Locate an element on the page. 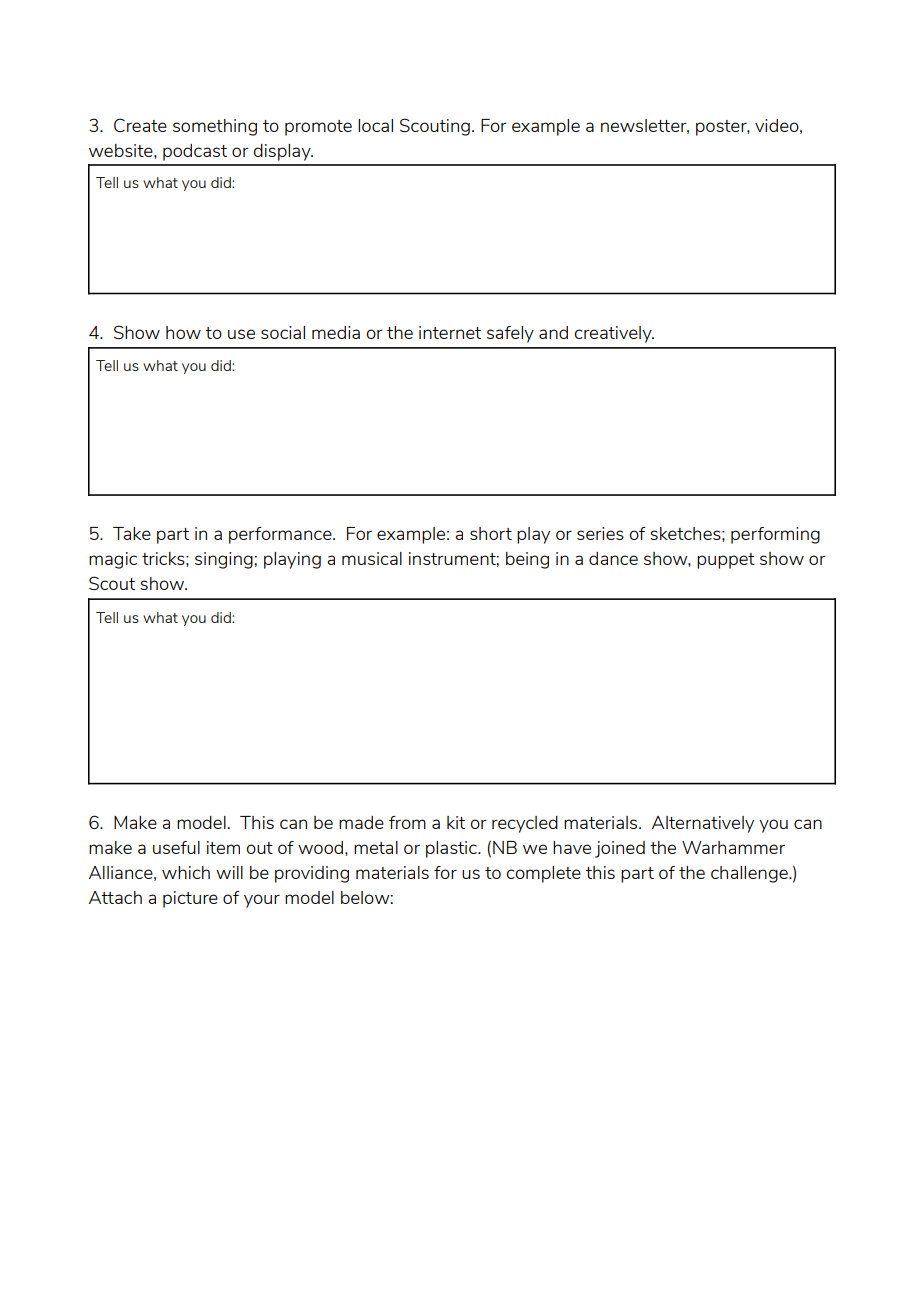  plastic is located at coordinates (452, 849).
